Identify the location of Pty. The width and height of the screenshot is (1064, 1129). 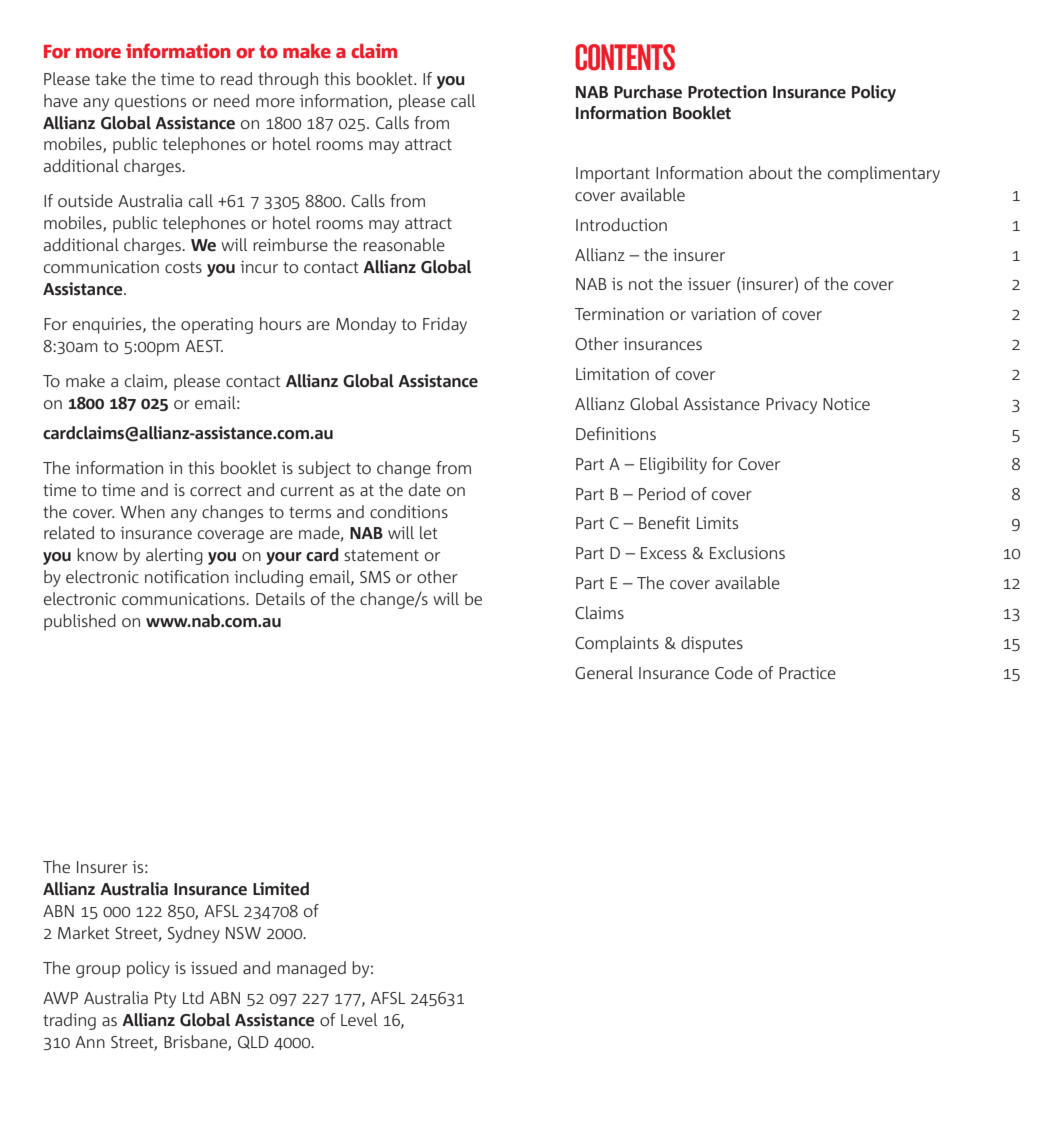
(165, 1000).
